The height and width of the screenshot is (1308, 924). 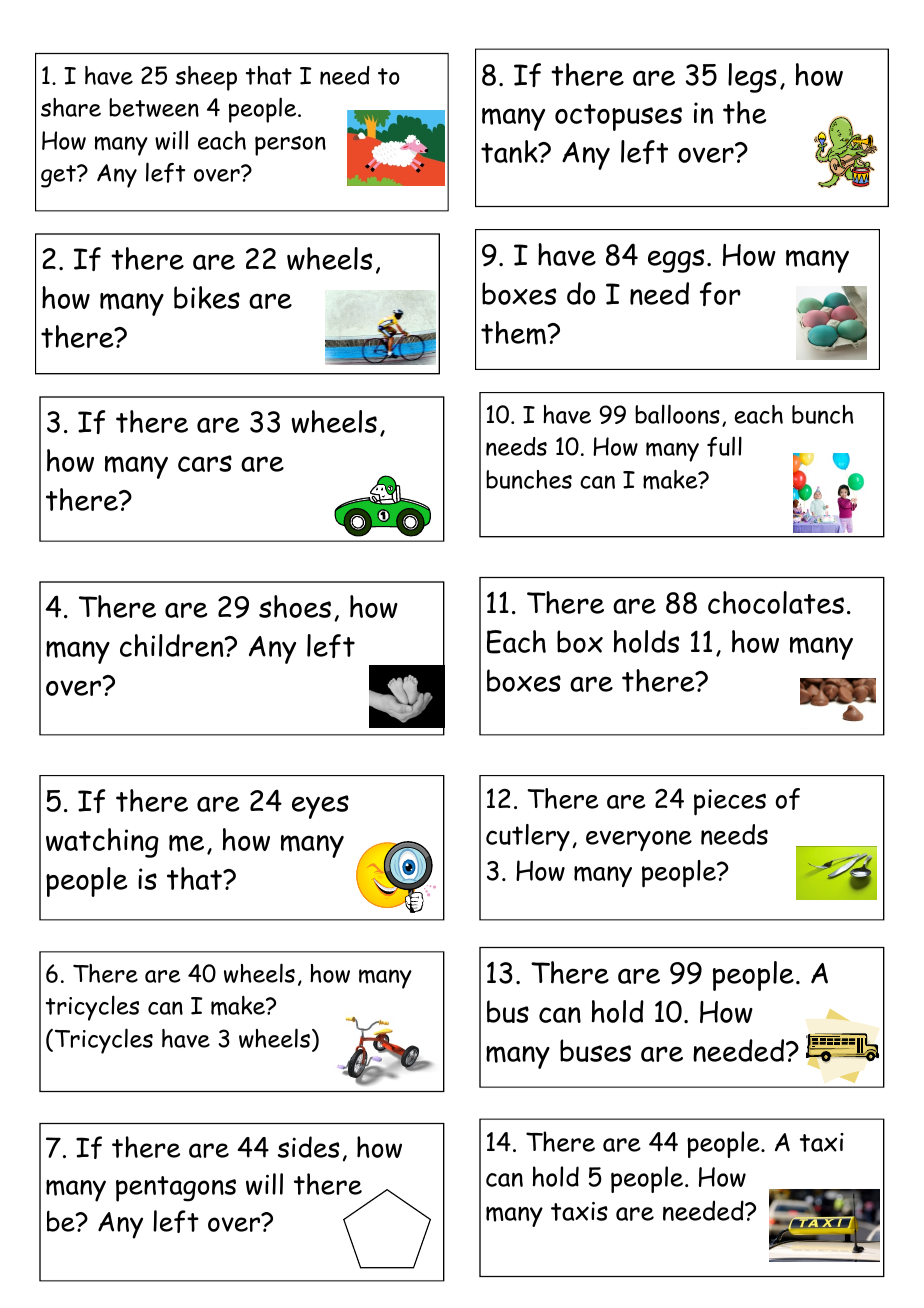 What do you see at coordinates (176, 1189) in the screenshot?
I see `pentagons` at bounding box center [176, 1189].
